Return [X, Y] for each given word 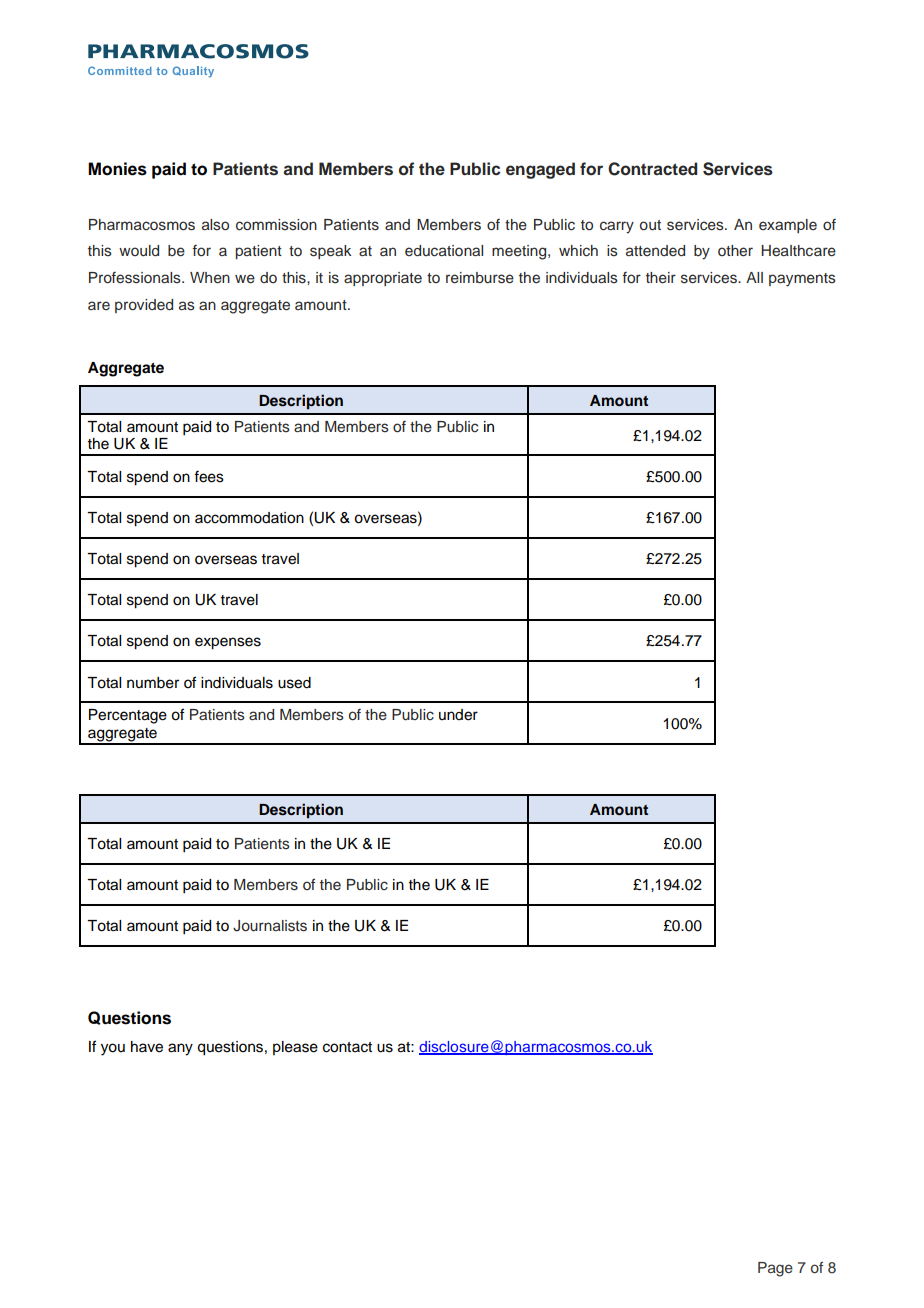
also [215, 225]
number [153, 683]
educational [444, 251]
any [180, 1049]
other [735, 250]
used [294, 683]
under [458, 715]
